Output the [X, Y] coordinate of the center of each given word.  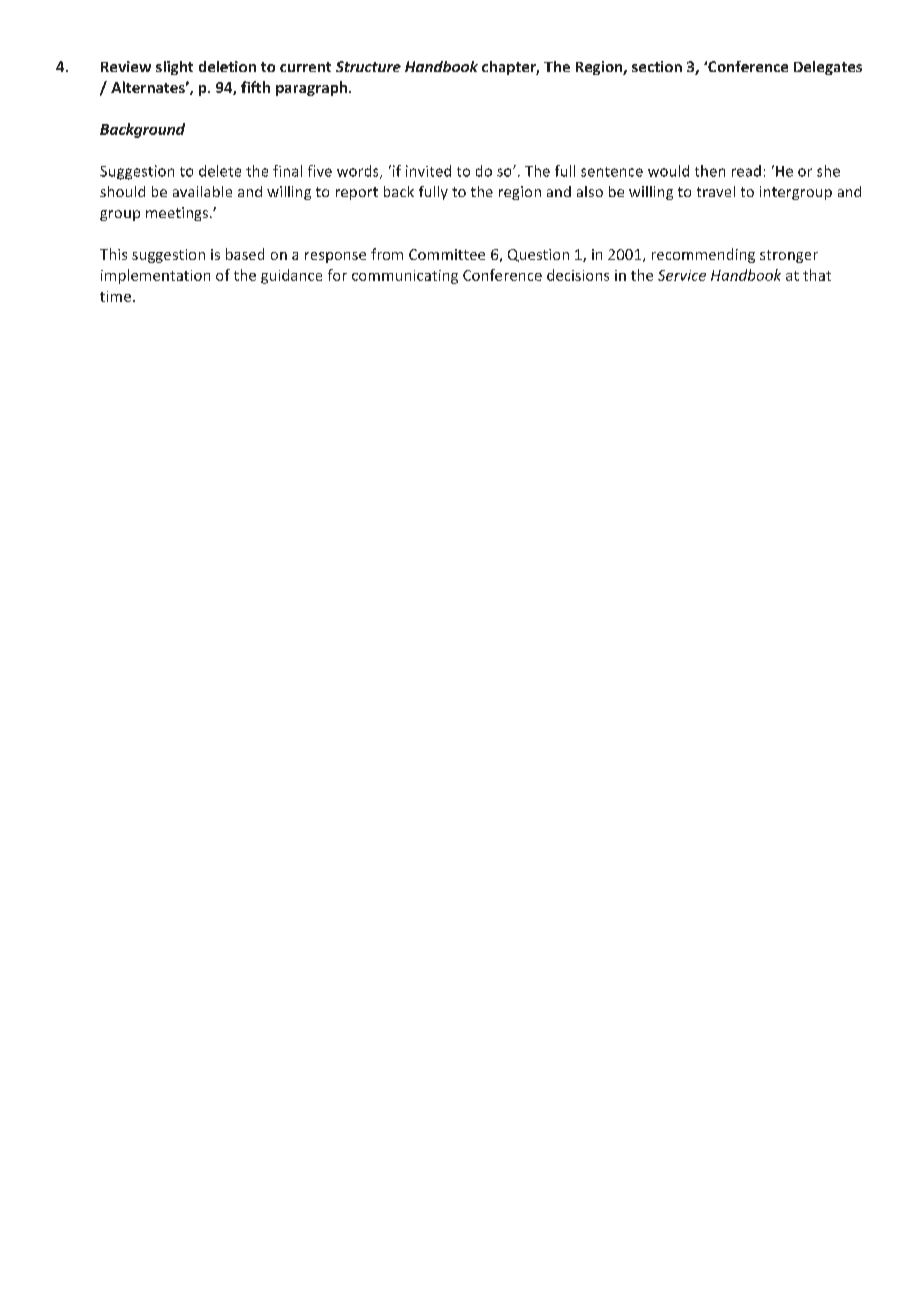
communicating [405, 277]
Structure [368, 66]
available [202, 191]
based [245, 254]
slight [174, 68]
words [359, 172]
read [746, 171]
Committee [447, 254]
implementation [155, 276]
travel [716, 191]
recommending [703, 255]
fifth [255, 87]
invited [428, 171]
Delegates [828, 68]
